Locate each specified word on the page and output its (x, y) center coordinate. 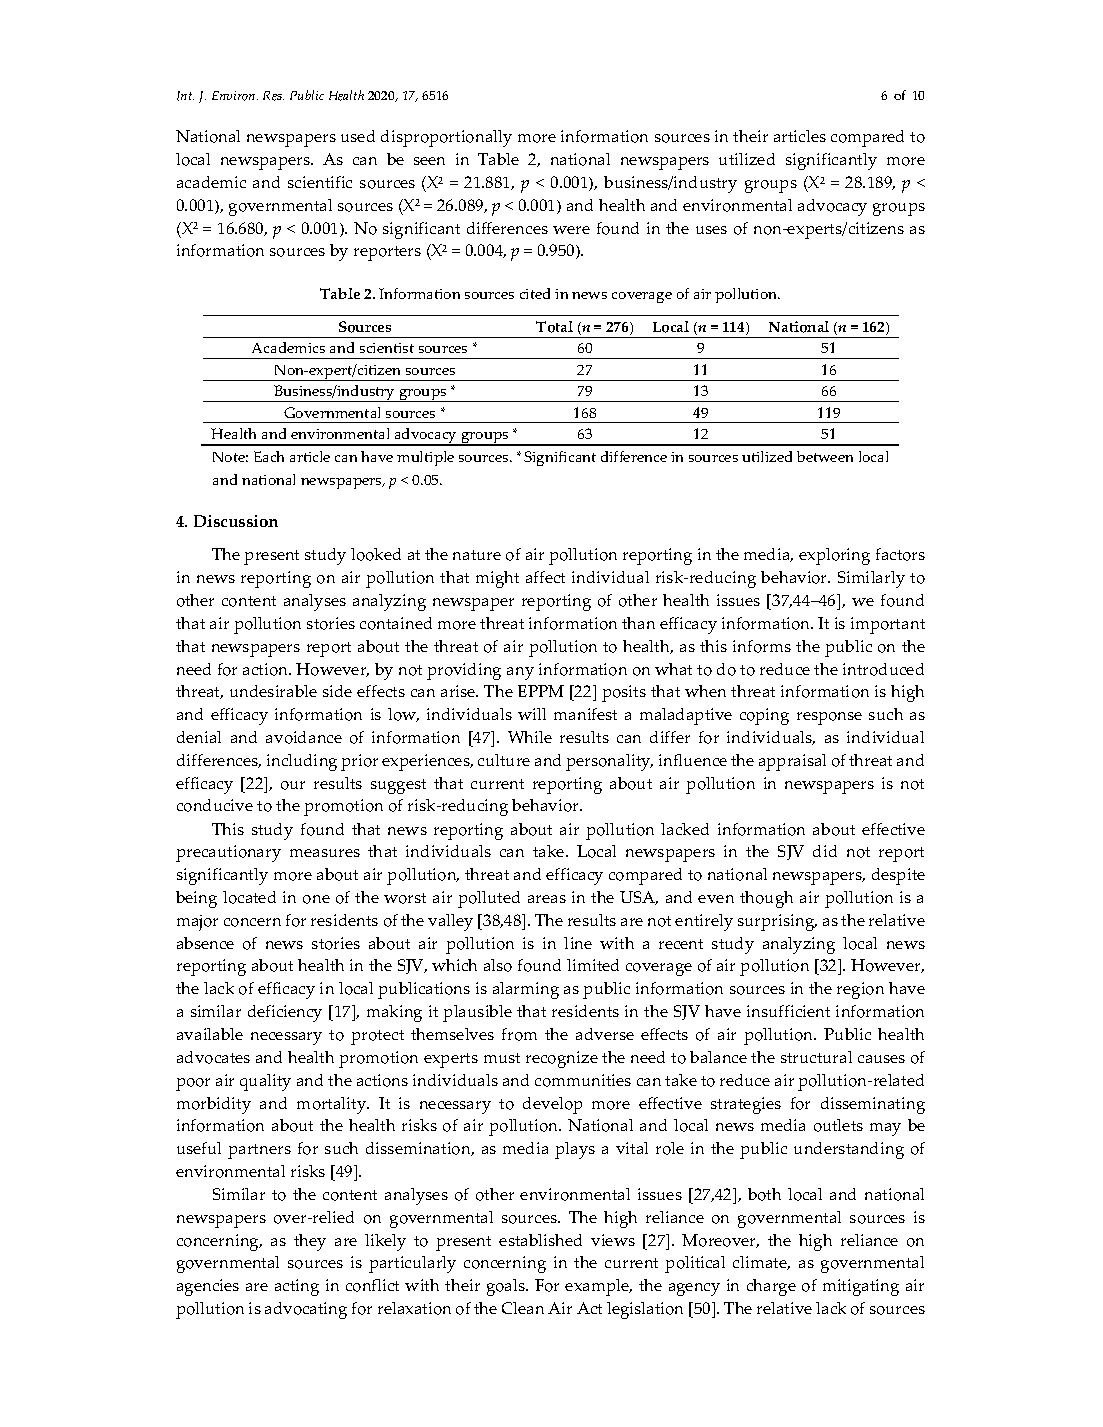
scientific (320, 182)
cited (535, 293)
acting (297, 1287)
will (532, 714)
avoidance (304, 737)
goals (507, 1287)
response (829, 718)
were (571, 230)
